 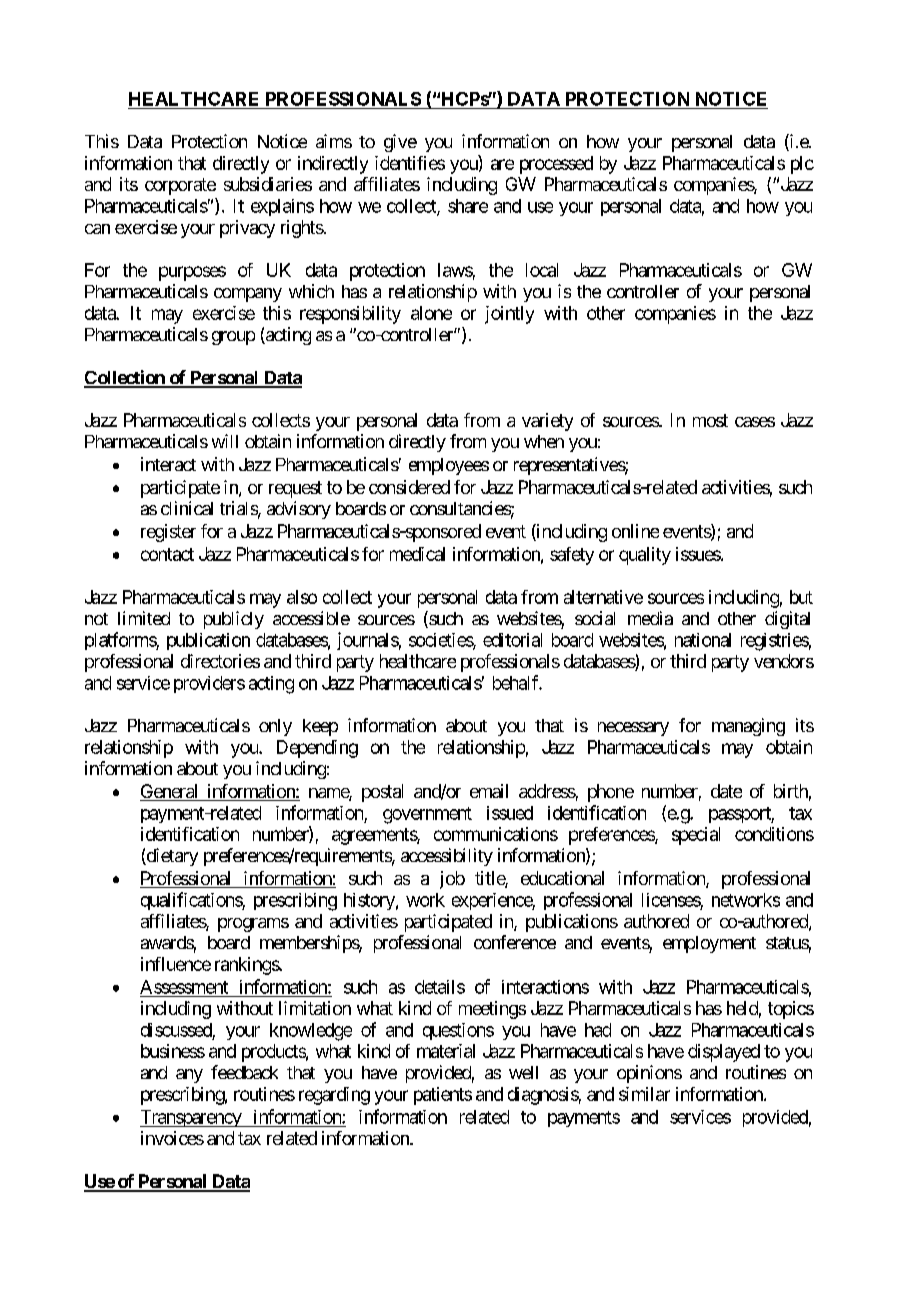 What do you see at coordinates (802, 165) in the document?
I see `plc` at bounding box center [802, 165].
